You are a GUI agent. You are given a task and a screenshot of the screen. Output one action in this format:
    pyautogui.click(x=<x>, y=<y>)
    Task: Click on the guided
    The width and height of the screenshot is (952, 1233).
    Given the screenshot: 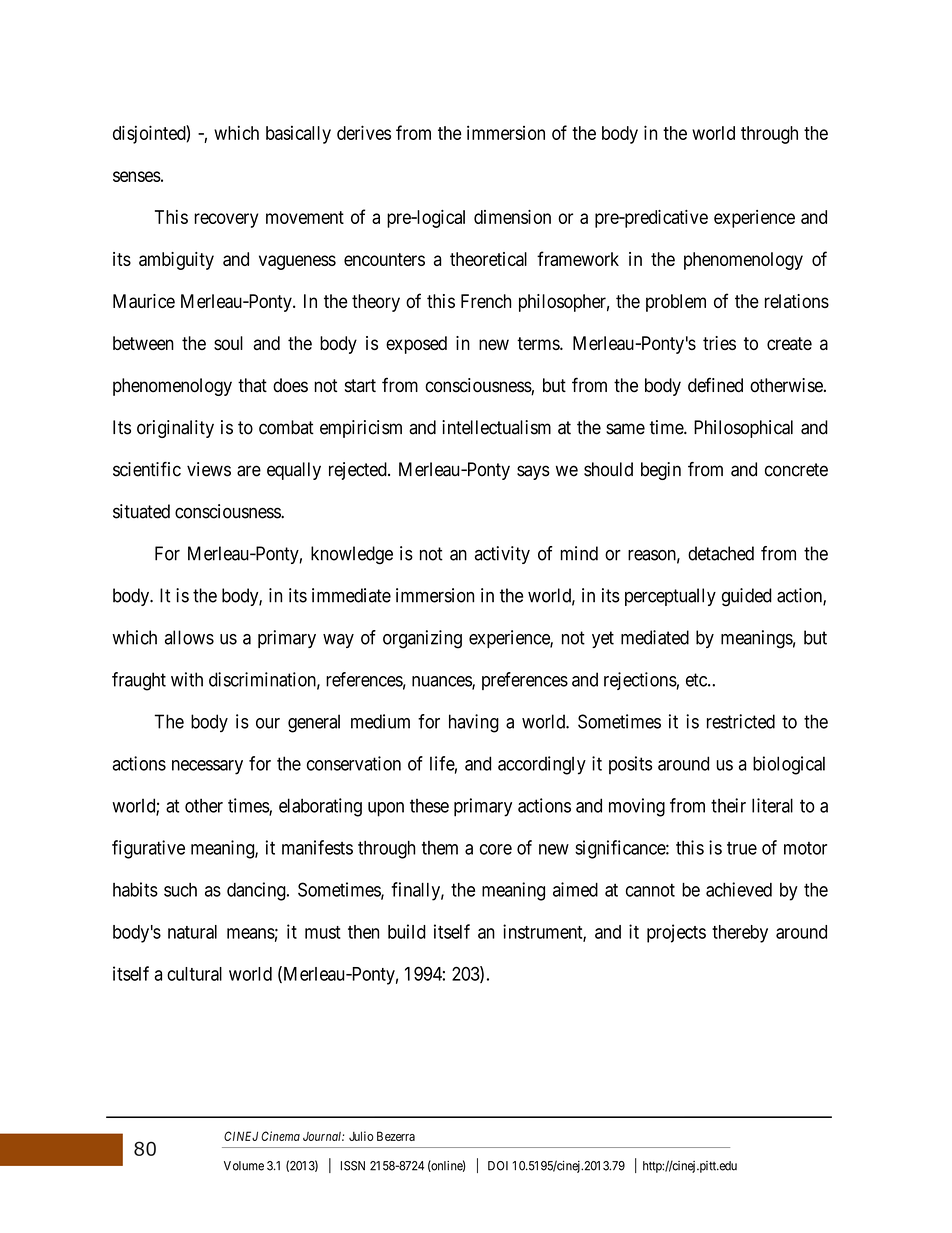 What is the action you would take?
    pyautogui.click(x=747, y=597)
